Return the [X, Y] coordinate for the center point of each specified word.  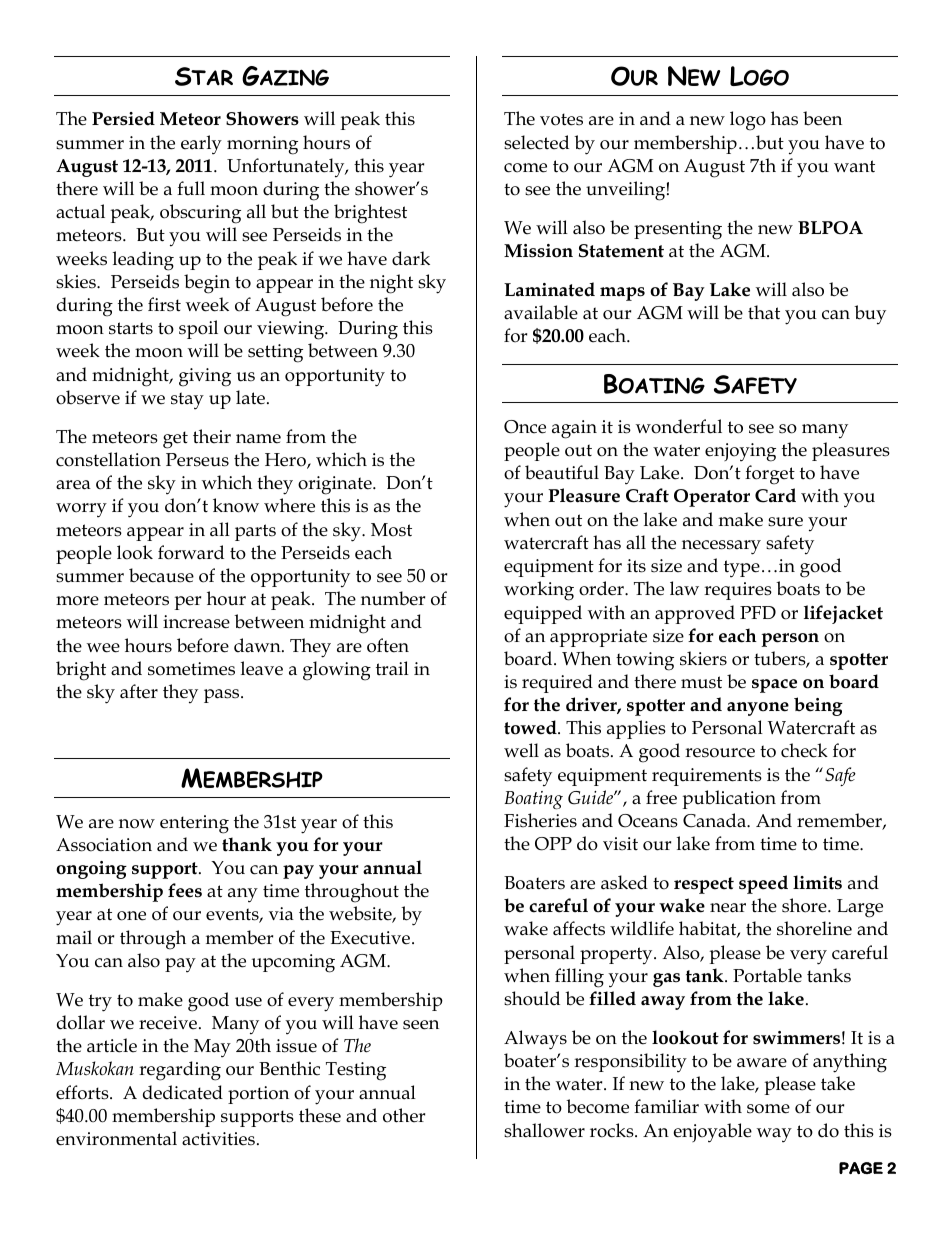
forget [770, 475]
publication [729, 799]
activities [218, 1139]
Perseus [197, 460]
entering [194, 824]
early [201, 145]
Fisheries [540, 820]
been [822, 118]
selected [536, 142]
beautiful [562, 472]
